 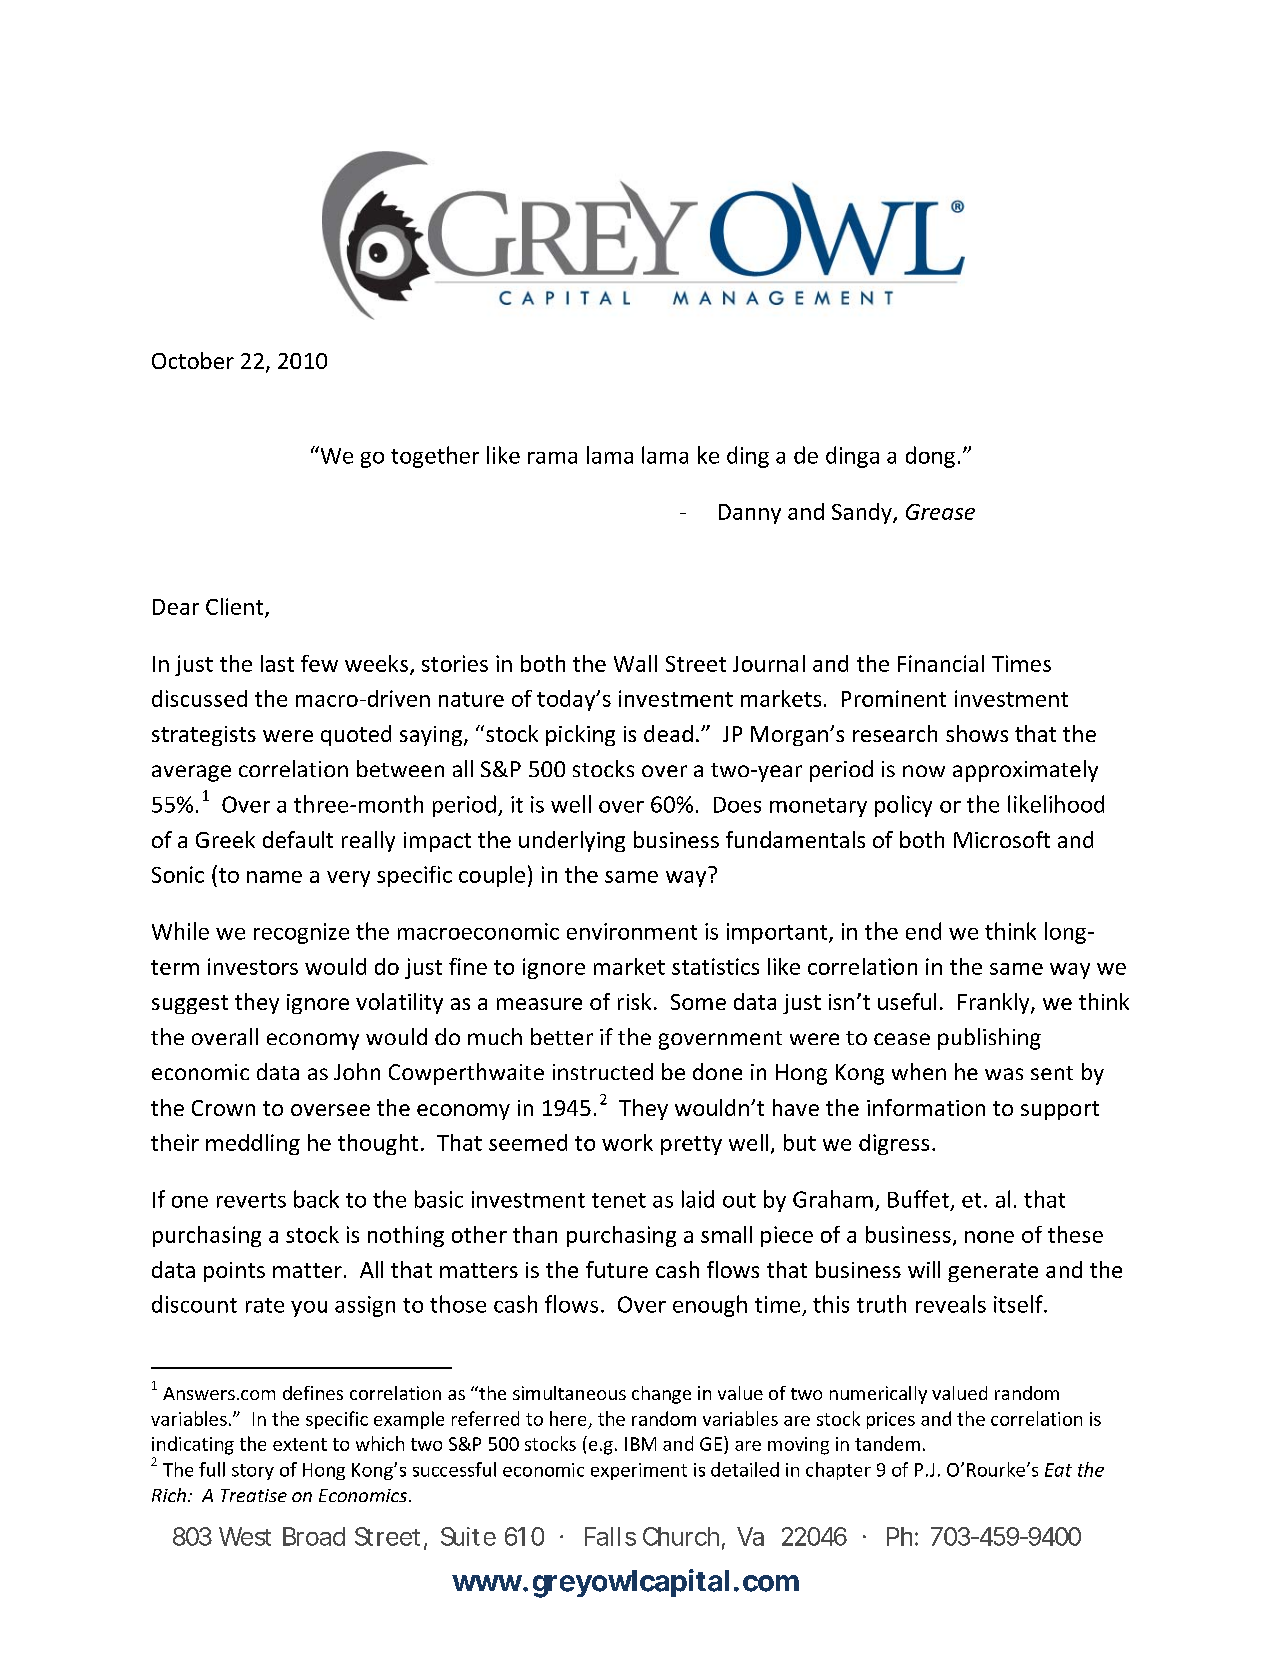 I want to click on environment, so click(x=632, y=931).
